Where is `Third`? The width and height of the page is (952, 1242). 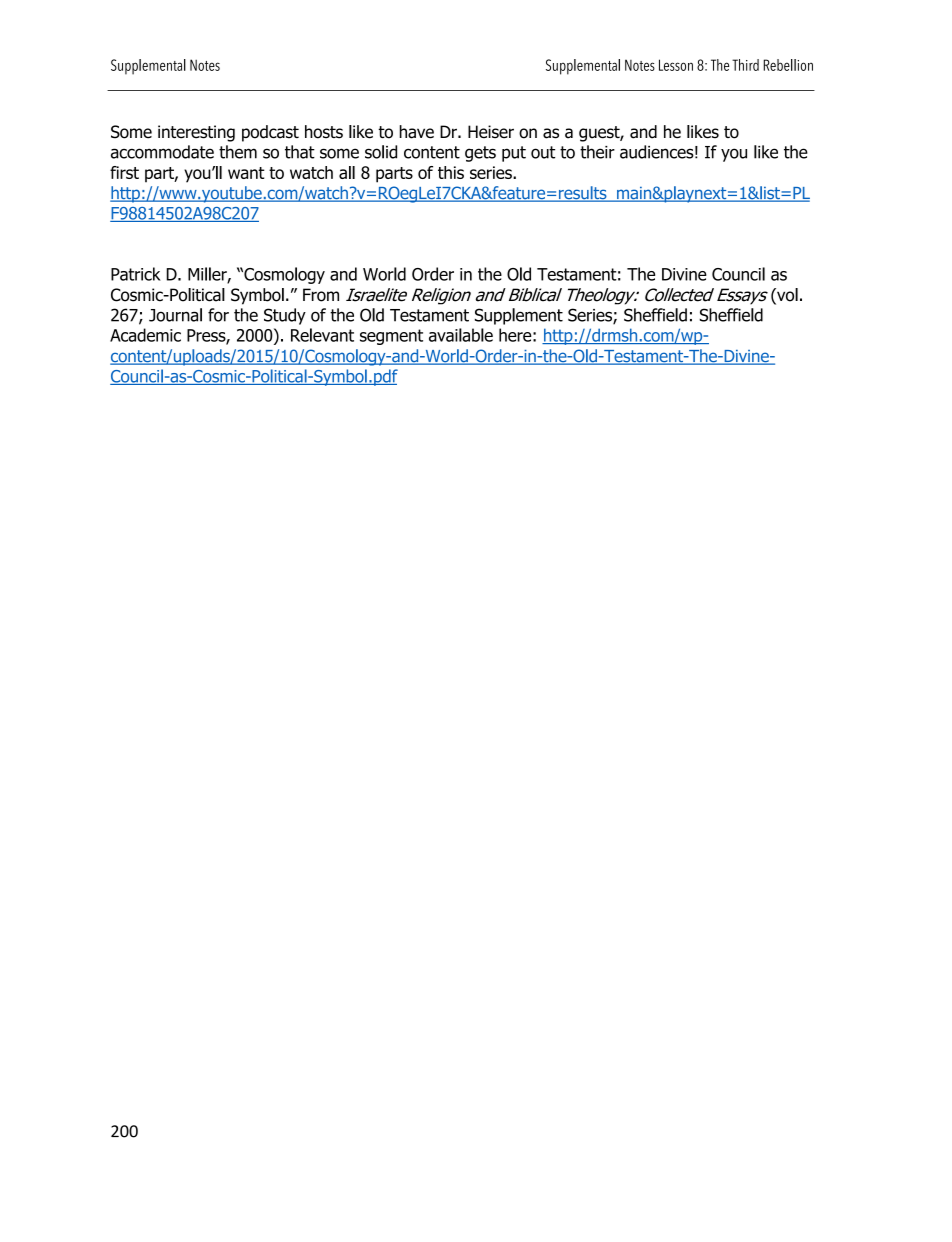 Third is located at coordinates (745, 65).
